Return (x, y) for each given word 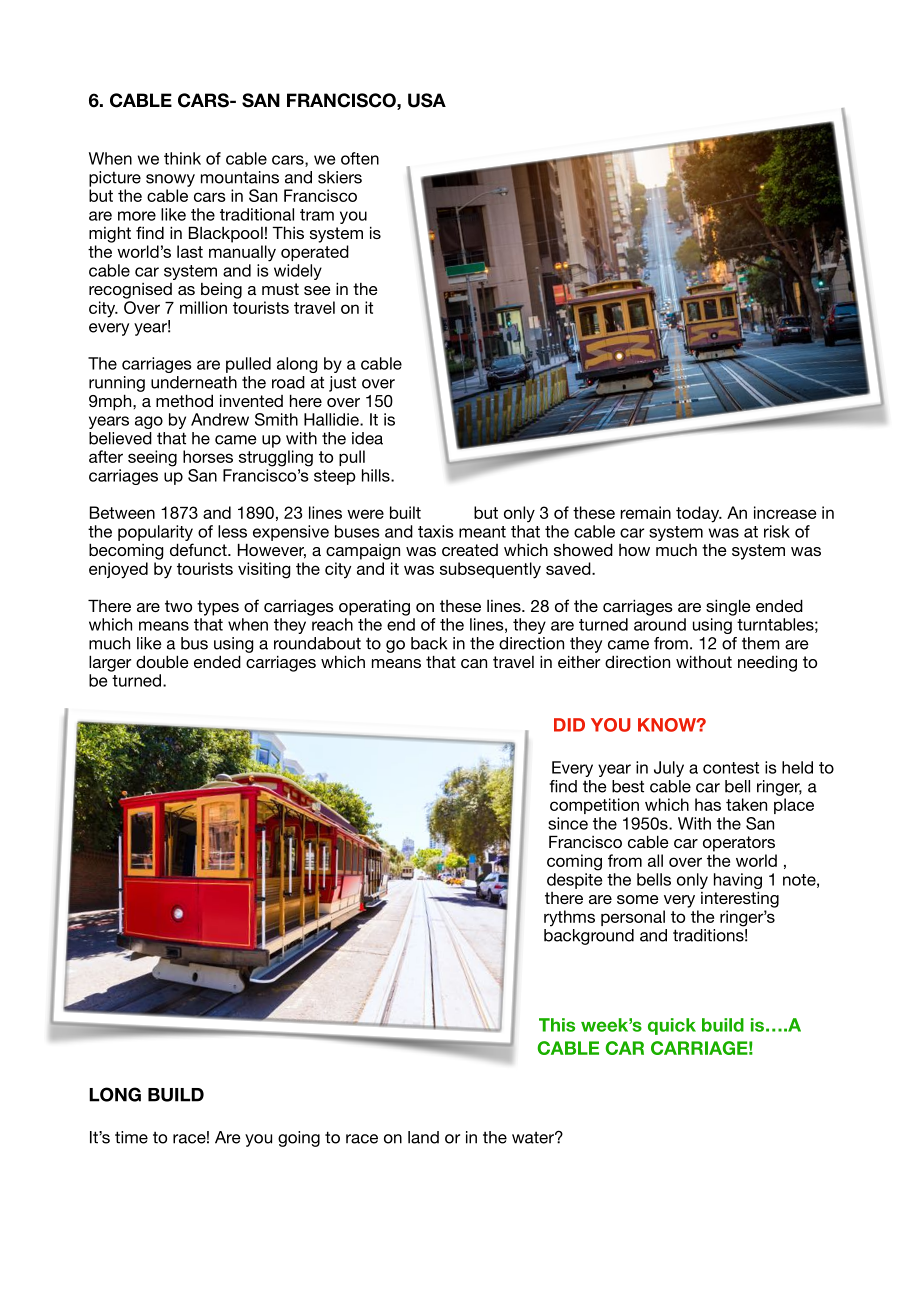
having (738, 881)
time (131, 1137)
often (360, 158)
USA (427, 100)
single (728, 607)
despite (574, 881)
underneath (194, 382)
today (699, 514)
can (474, 663)
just (342, 384)
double (162, 661)
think (182, 158)
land (423, 1137)
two (178, 606)
